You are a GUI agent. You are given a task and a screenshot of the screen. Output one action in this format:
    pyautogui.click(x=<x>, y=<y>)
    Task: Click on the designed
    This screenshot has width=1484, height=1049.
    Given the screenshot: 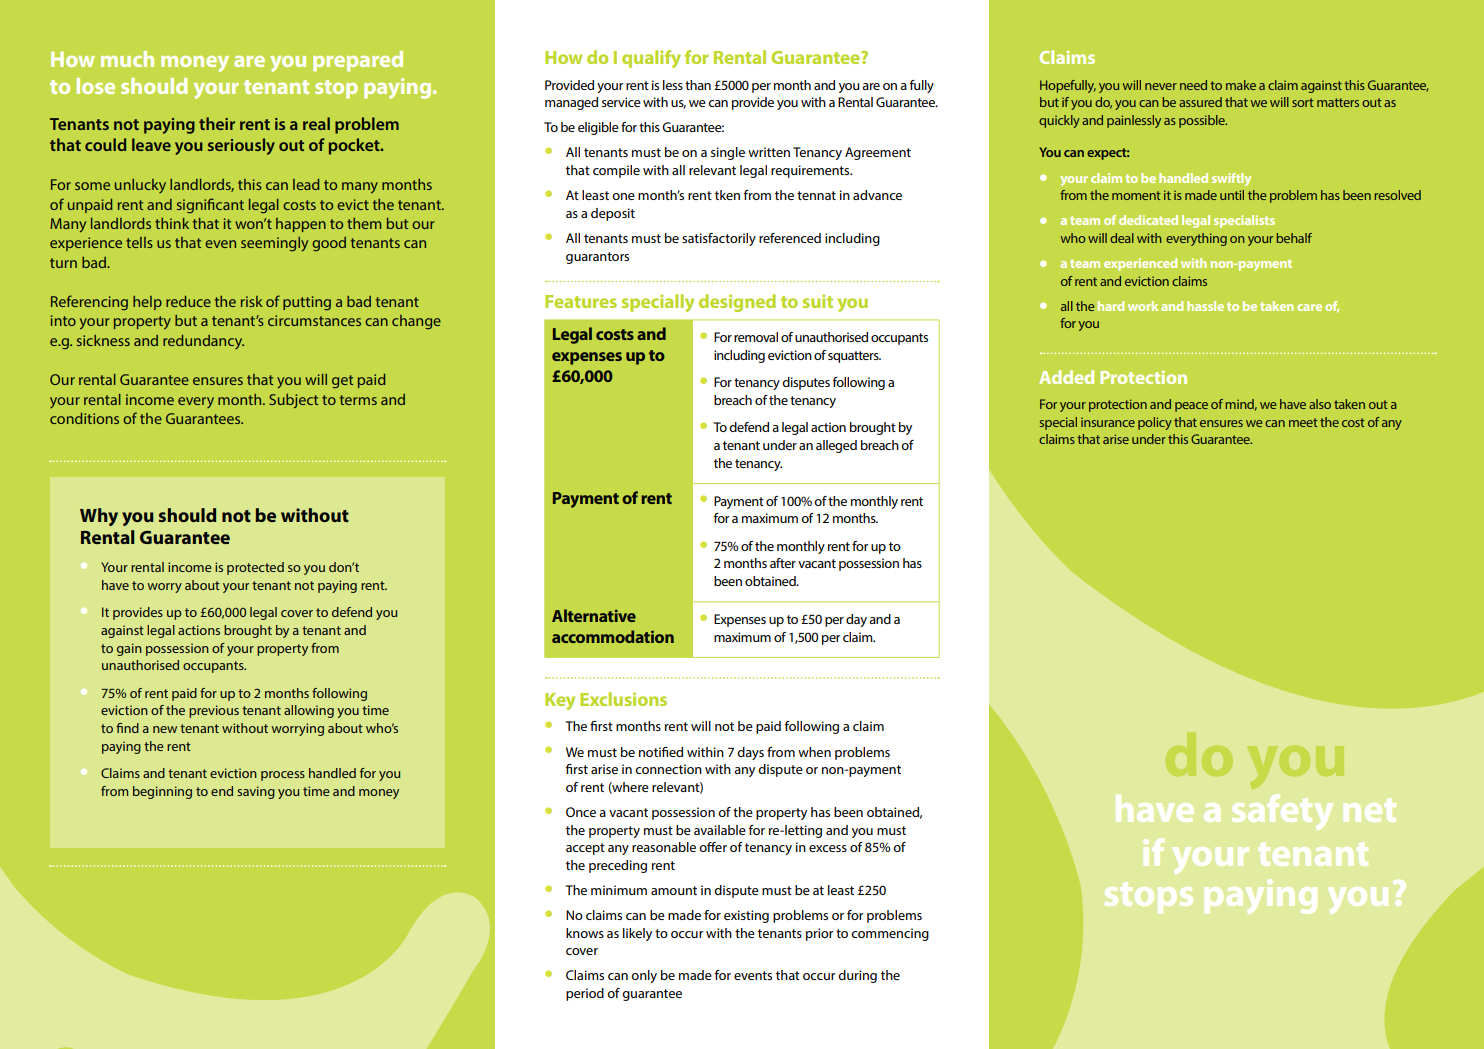 What is the action you would take?
    pyautogui.click(x=737, y=303)
